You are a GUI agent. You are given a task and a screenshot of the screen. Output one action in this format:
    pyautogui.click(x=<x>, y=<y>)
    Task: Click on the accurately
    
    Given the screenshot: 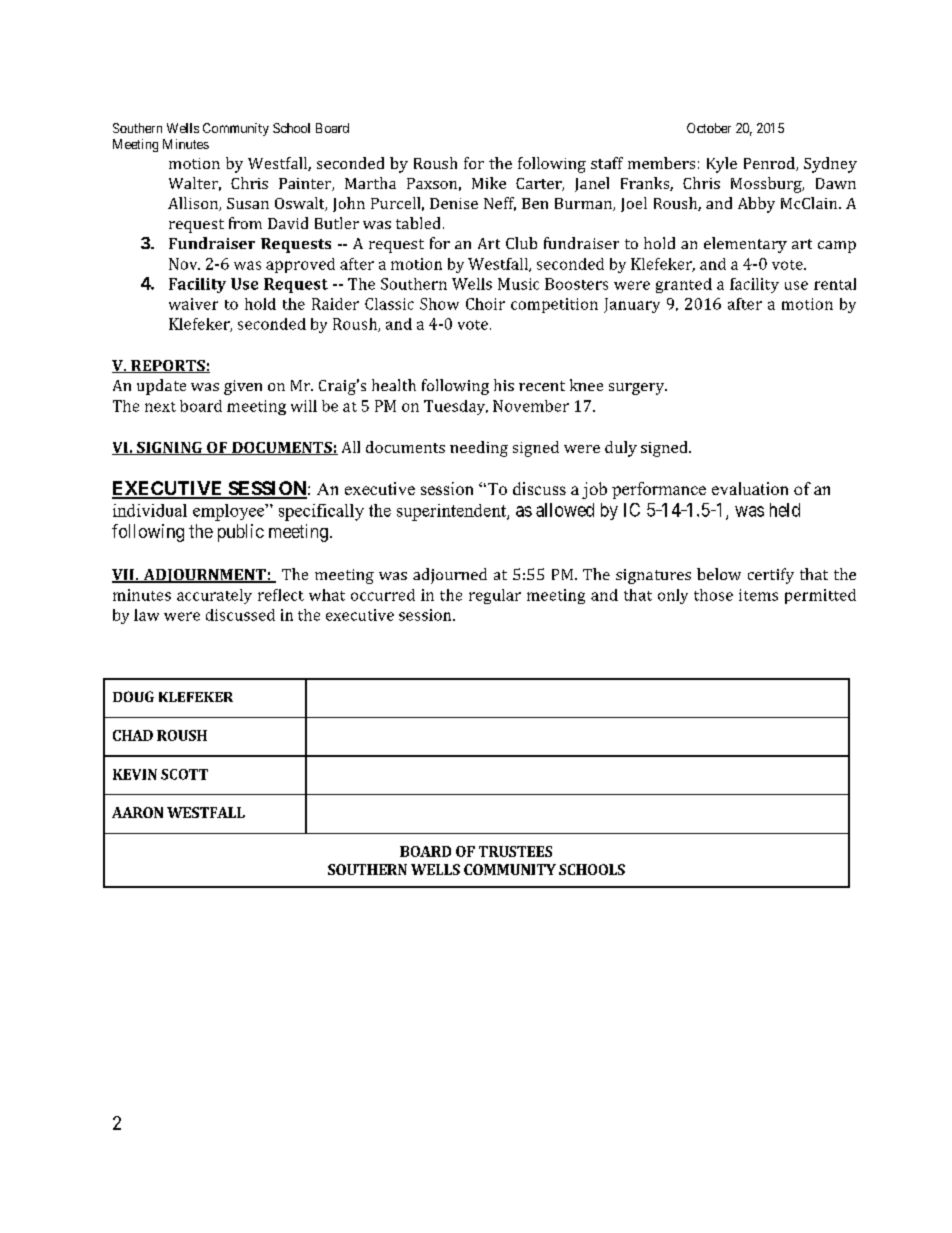 What is the action you would take?
    pyautogui.click(x=214, y=596)
